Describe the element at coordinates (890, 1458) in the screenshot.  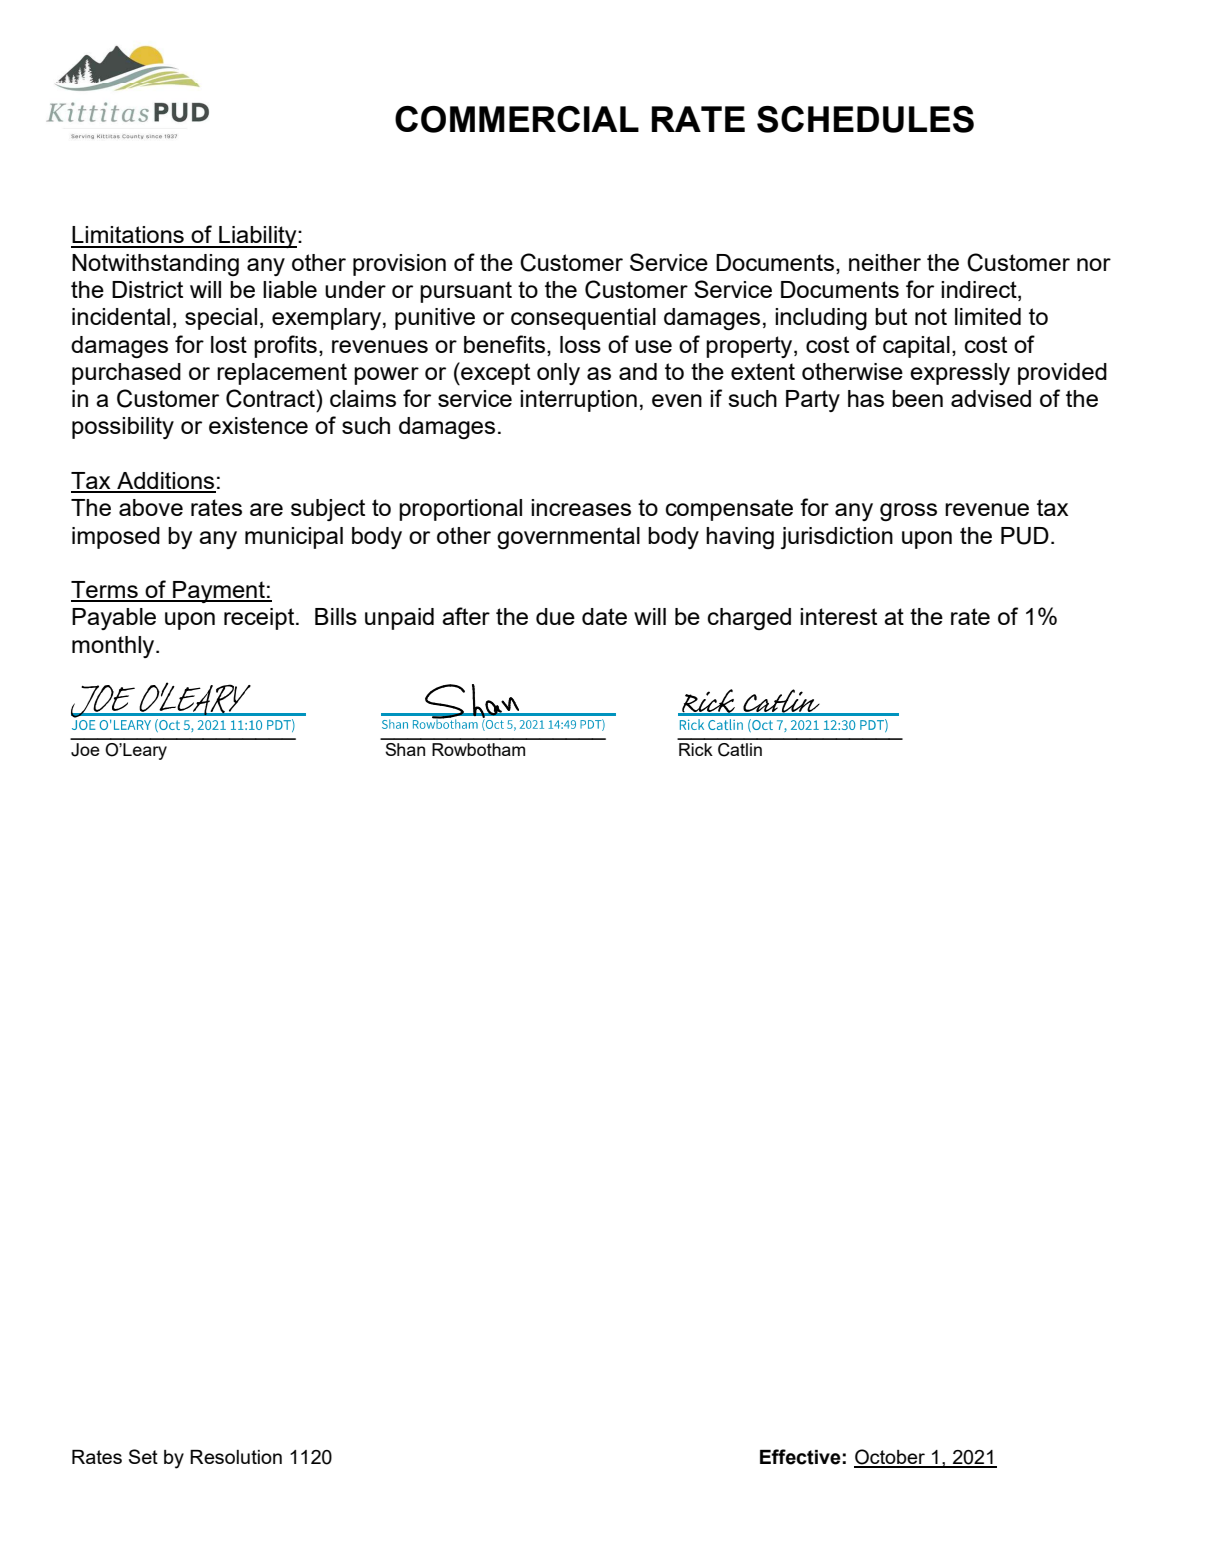
I see `October` at that location.
